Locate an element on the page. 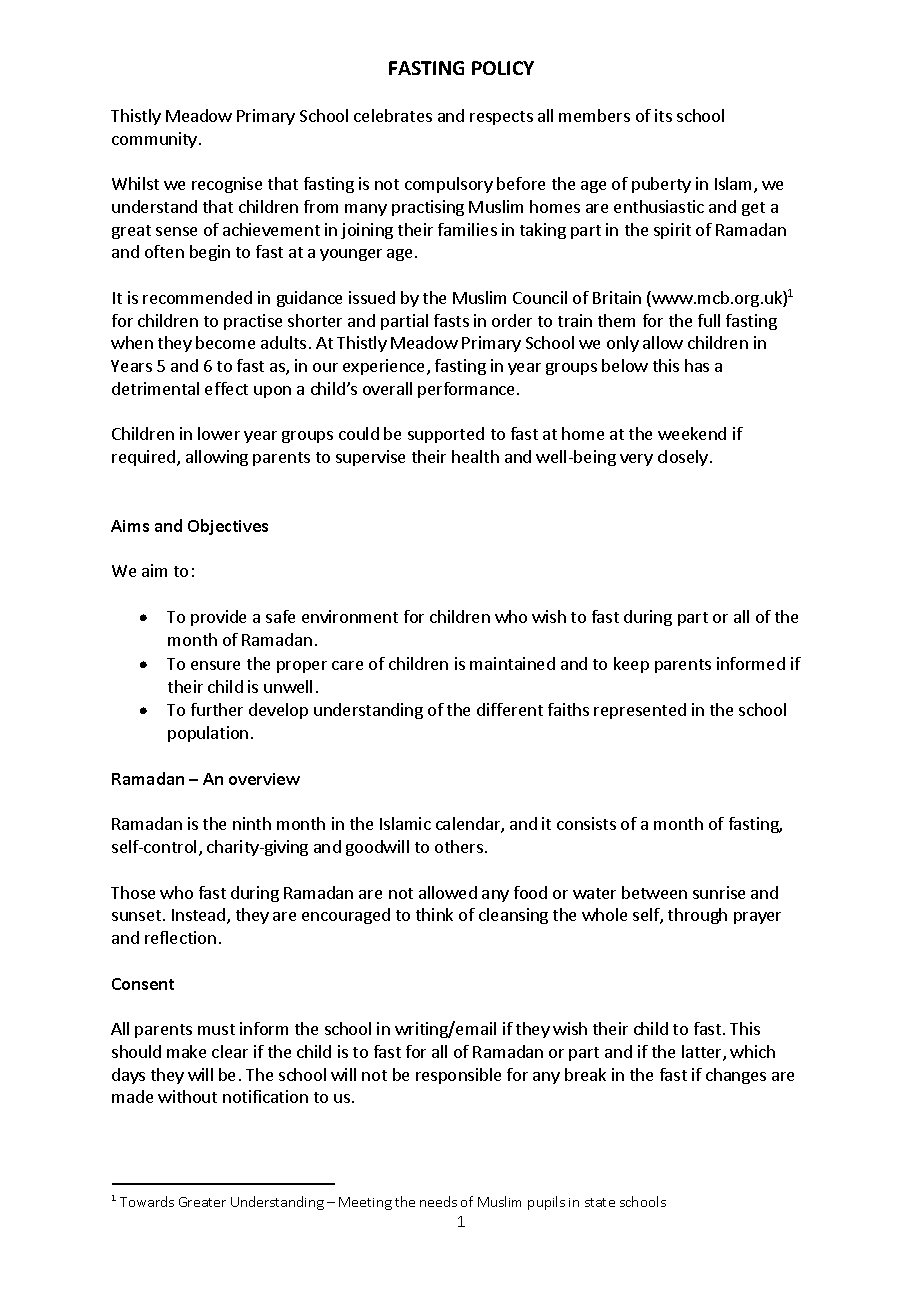 This page has width=924, height=1308. between is located at coordinates (654, 892).
